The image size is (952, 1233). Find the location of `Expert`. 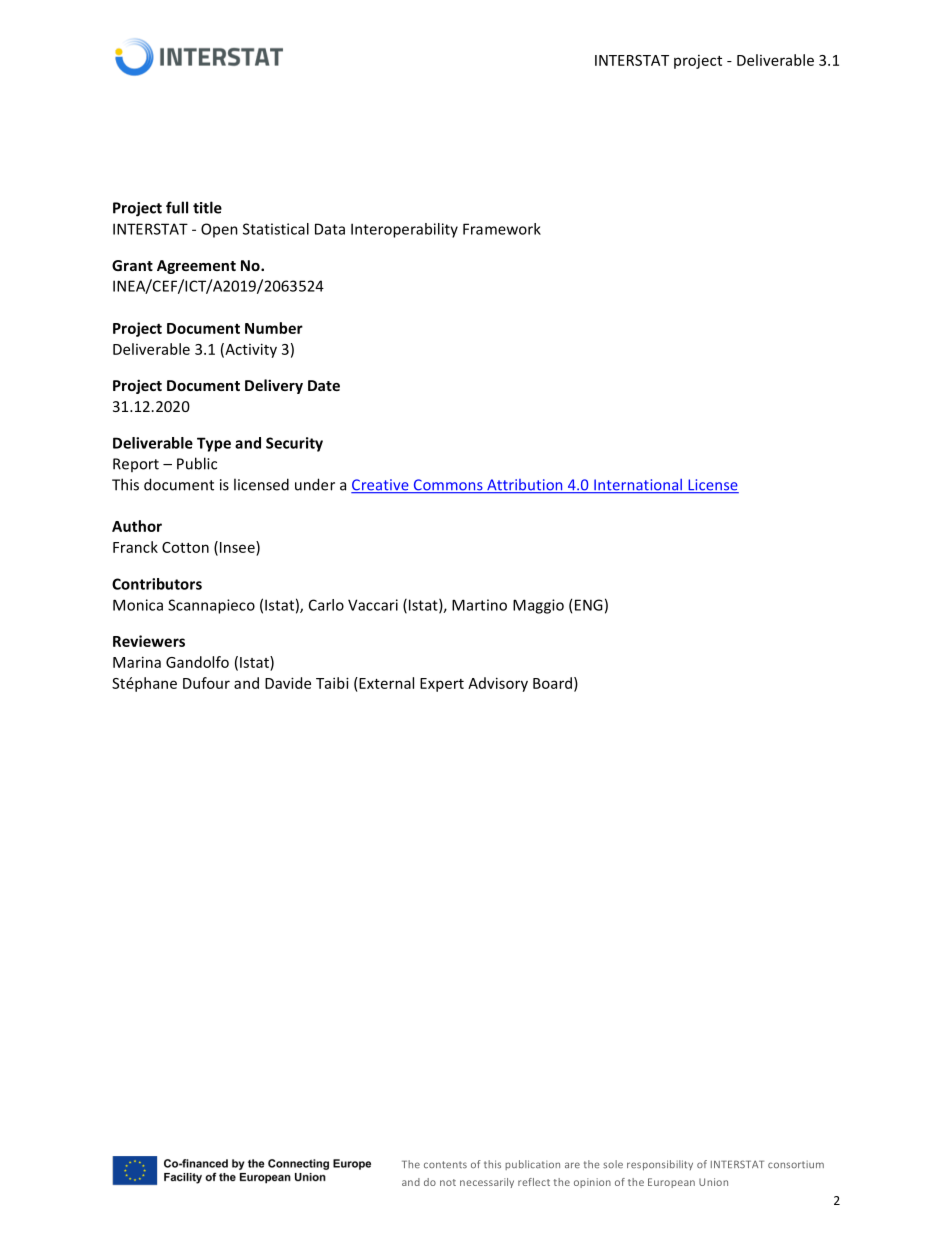

Expert is located at coordinates (442, 685).
